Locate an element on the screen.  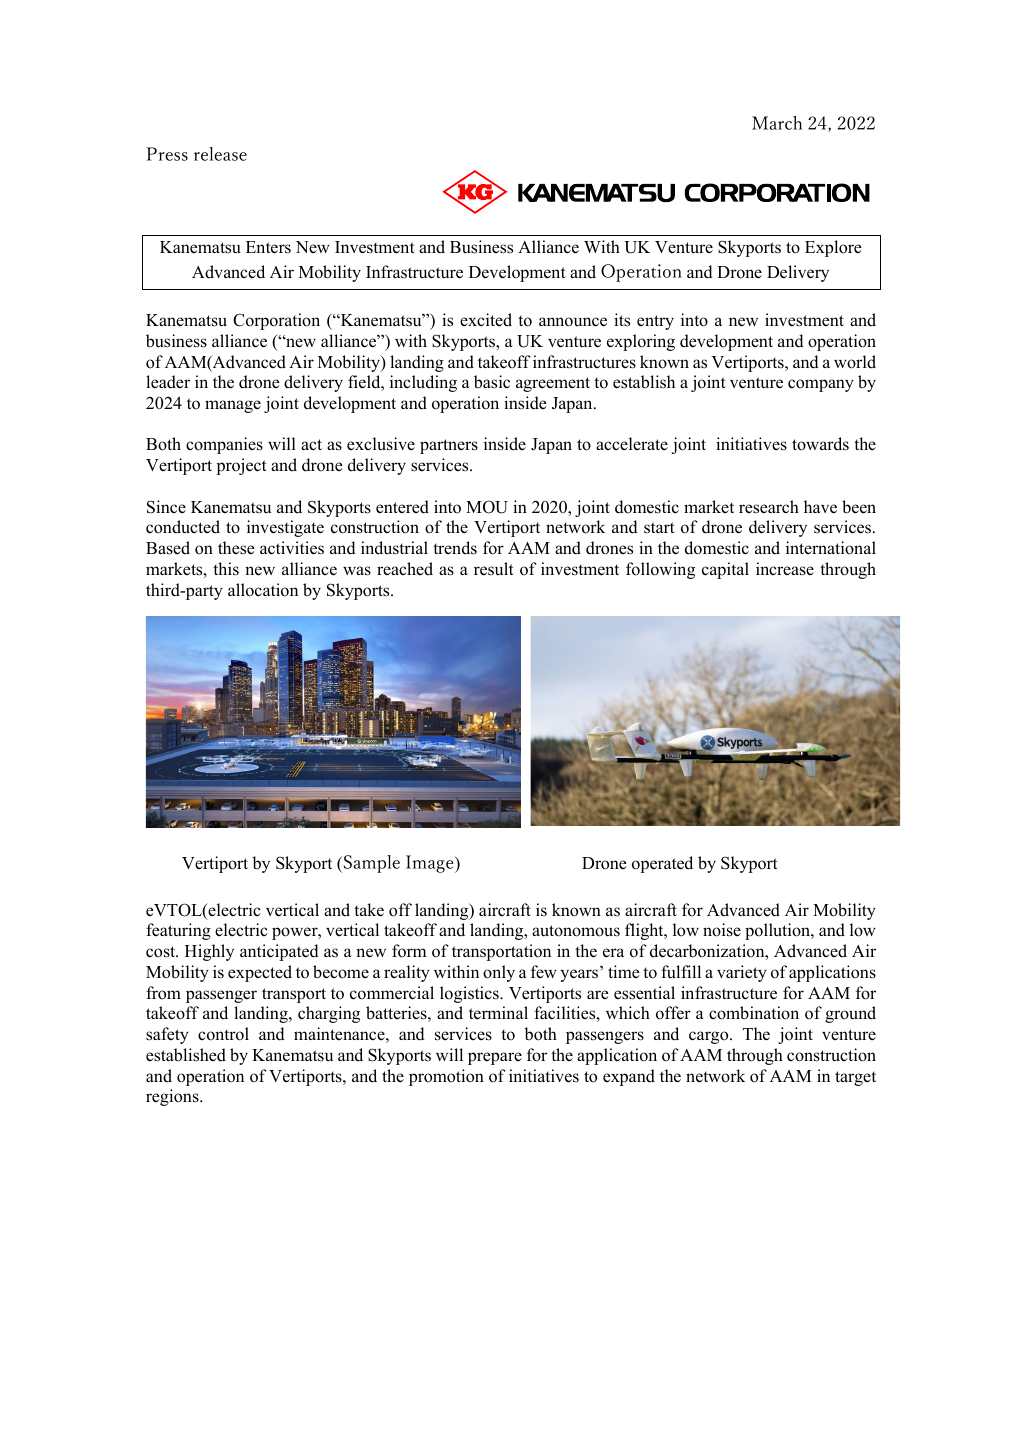
prepare is located at coordinates (495, 1058).
